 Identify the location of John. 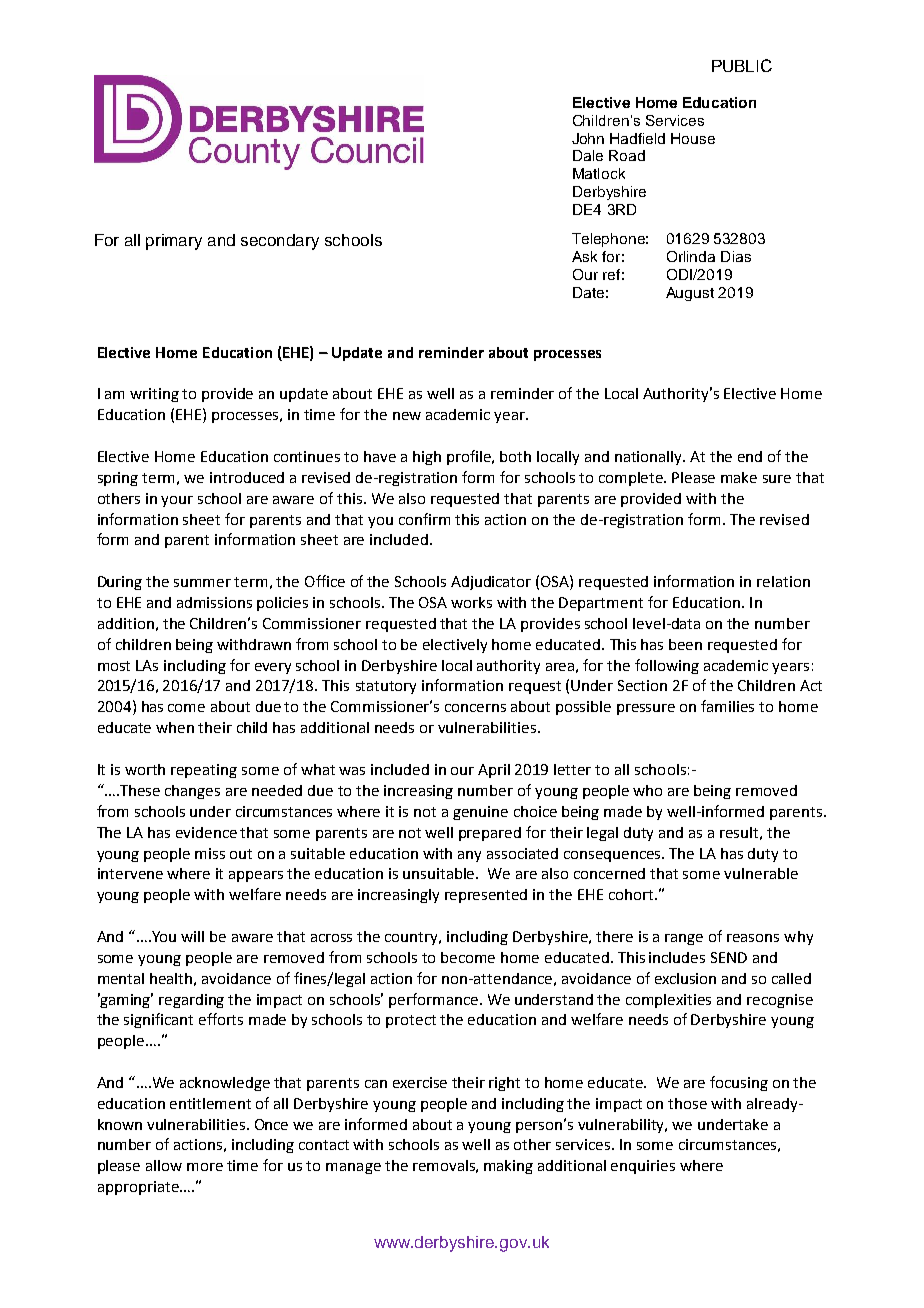
(588, 138).
